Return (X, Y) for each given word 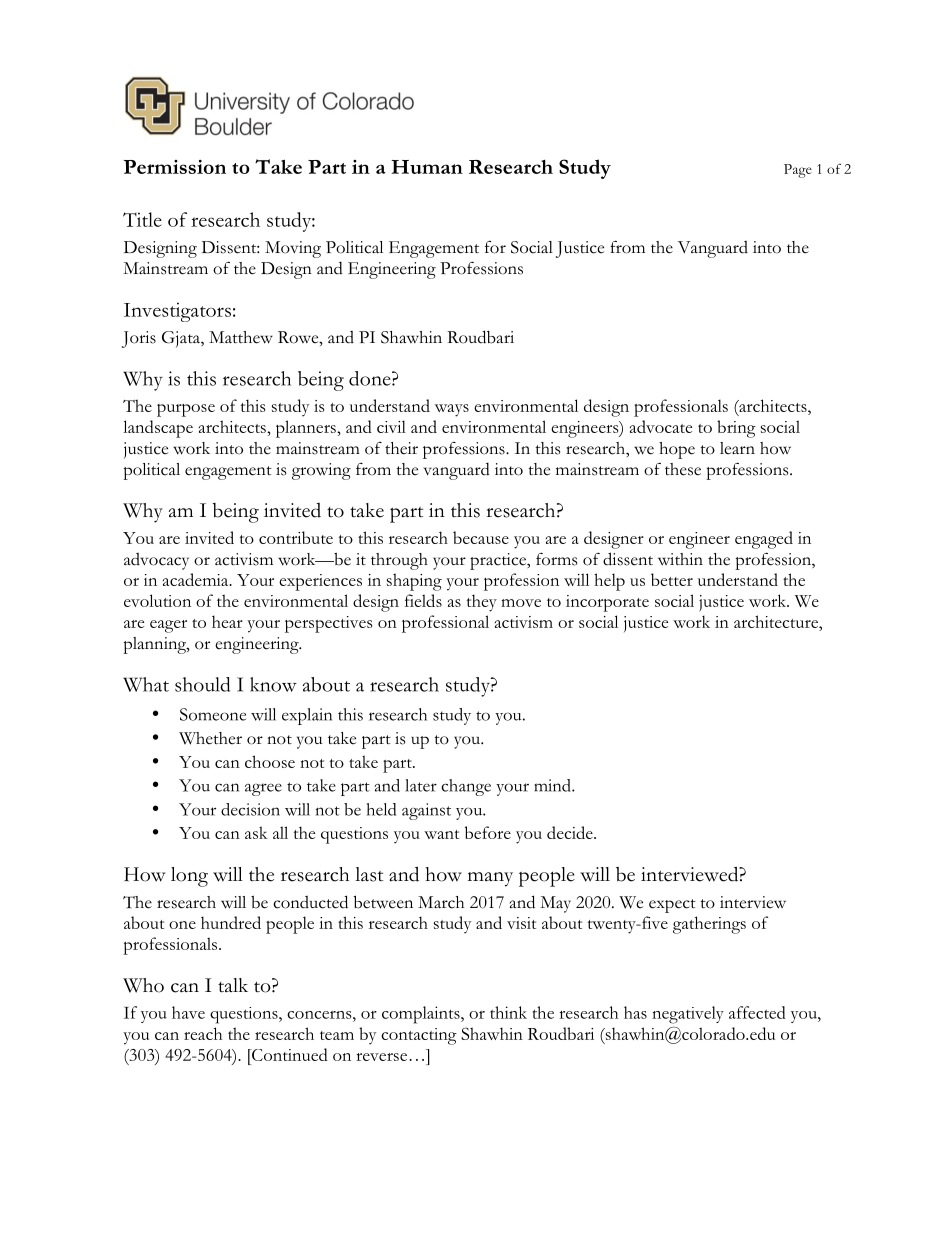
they (482, 603)
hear (227, 621)
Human (427, 167)
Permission (175, 167)
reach (203, 1033)
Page (798, 171)
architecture (777, 621)
